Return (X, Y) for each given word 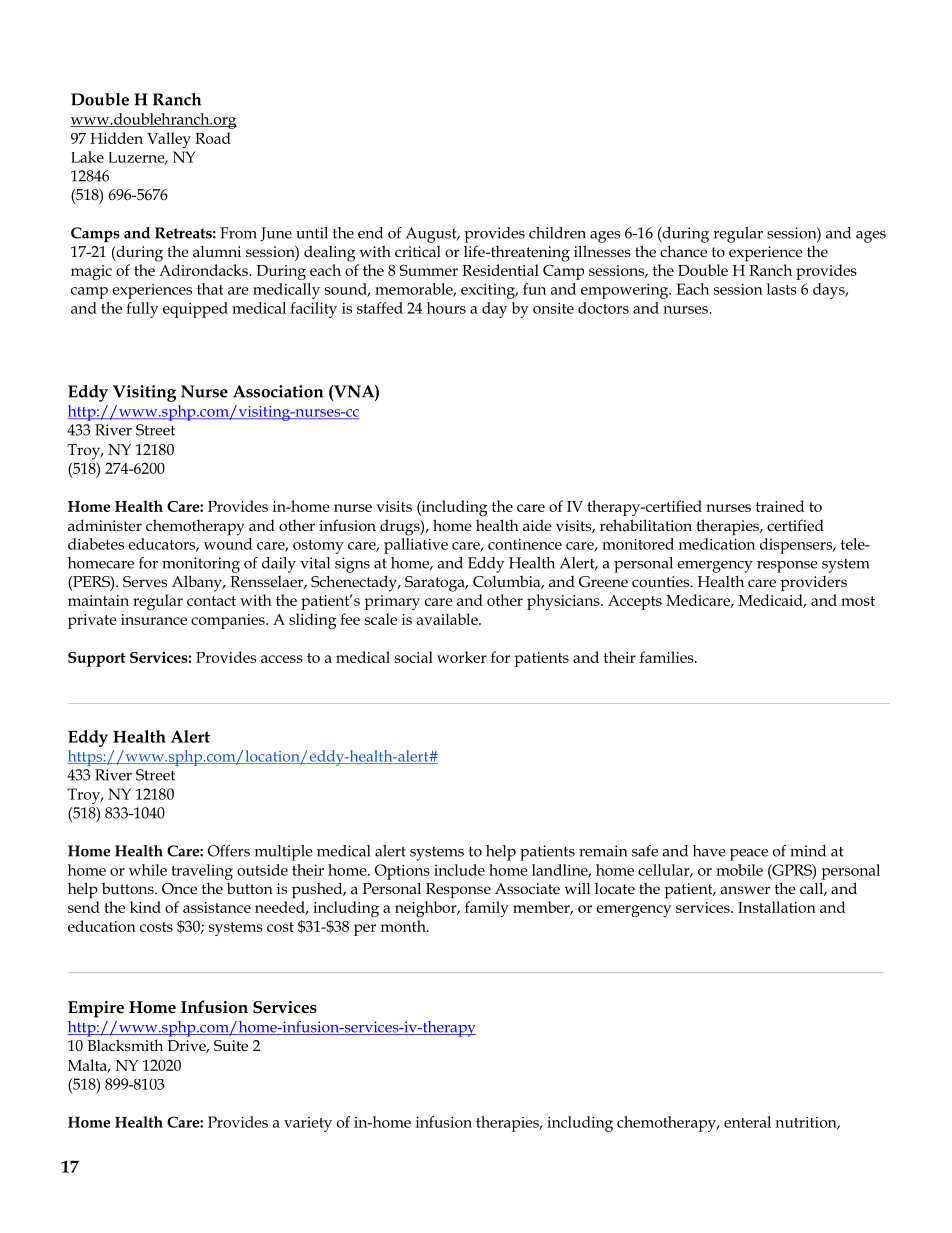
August (432, 235)
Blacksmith (125, 1045)
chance (683, 251)
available (448, 619)
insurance (154, 619)
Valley (169, 140)
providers (813, 583)
